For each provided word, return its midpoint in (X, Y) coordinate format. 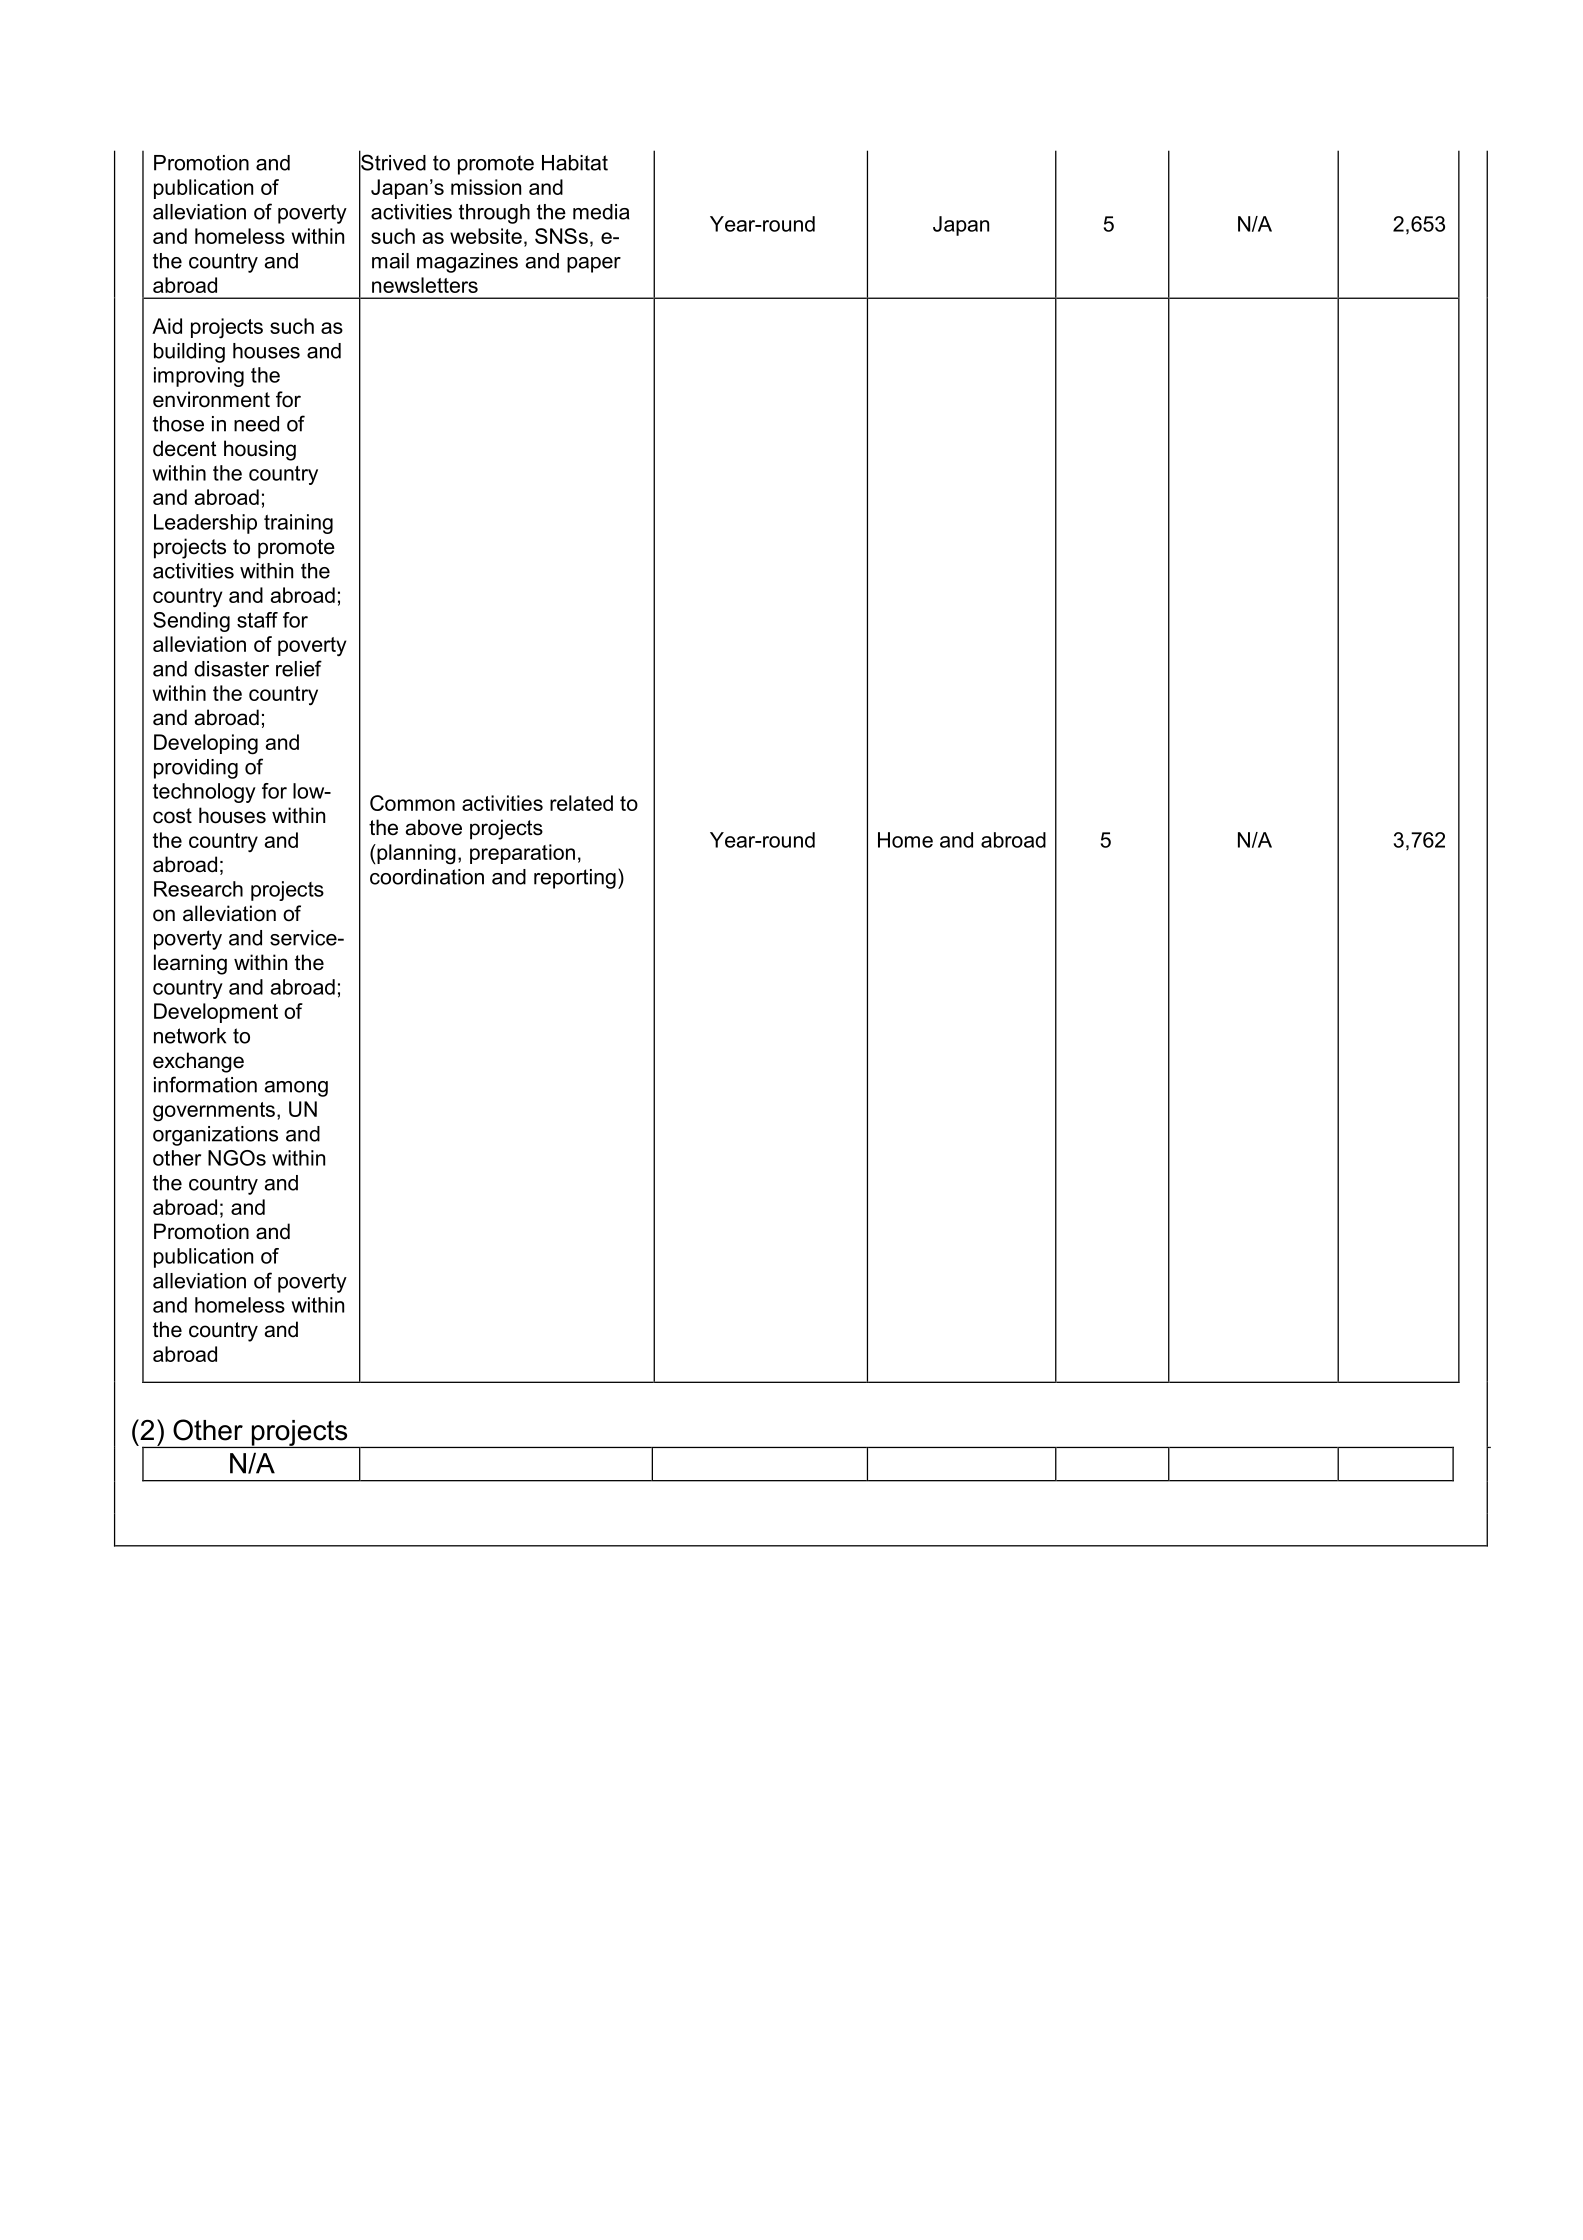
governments (214, 1112)
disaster (231, 669)
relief (299, 668)
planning (415, 854)
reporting (575, 879)
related (581, 803)
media (601, 212)
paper (594, 265)
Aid (167, 326)
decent (185, 448)
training (298, 524)
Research (198, 889)
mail (390, 261)
